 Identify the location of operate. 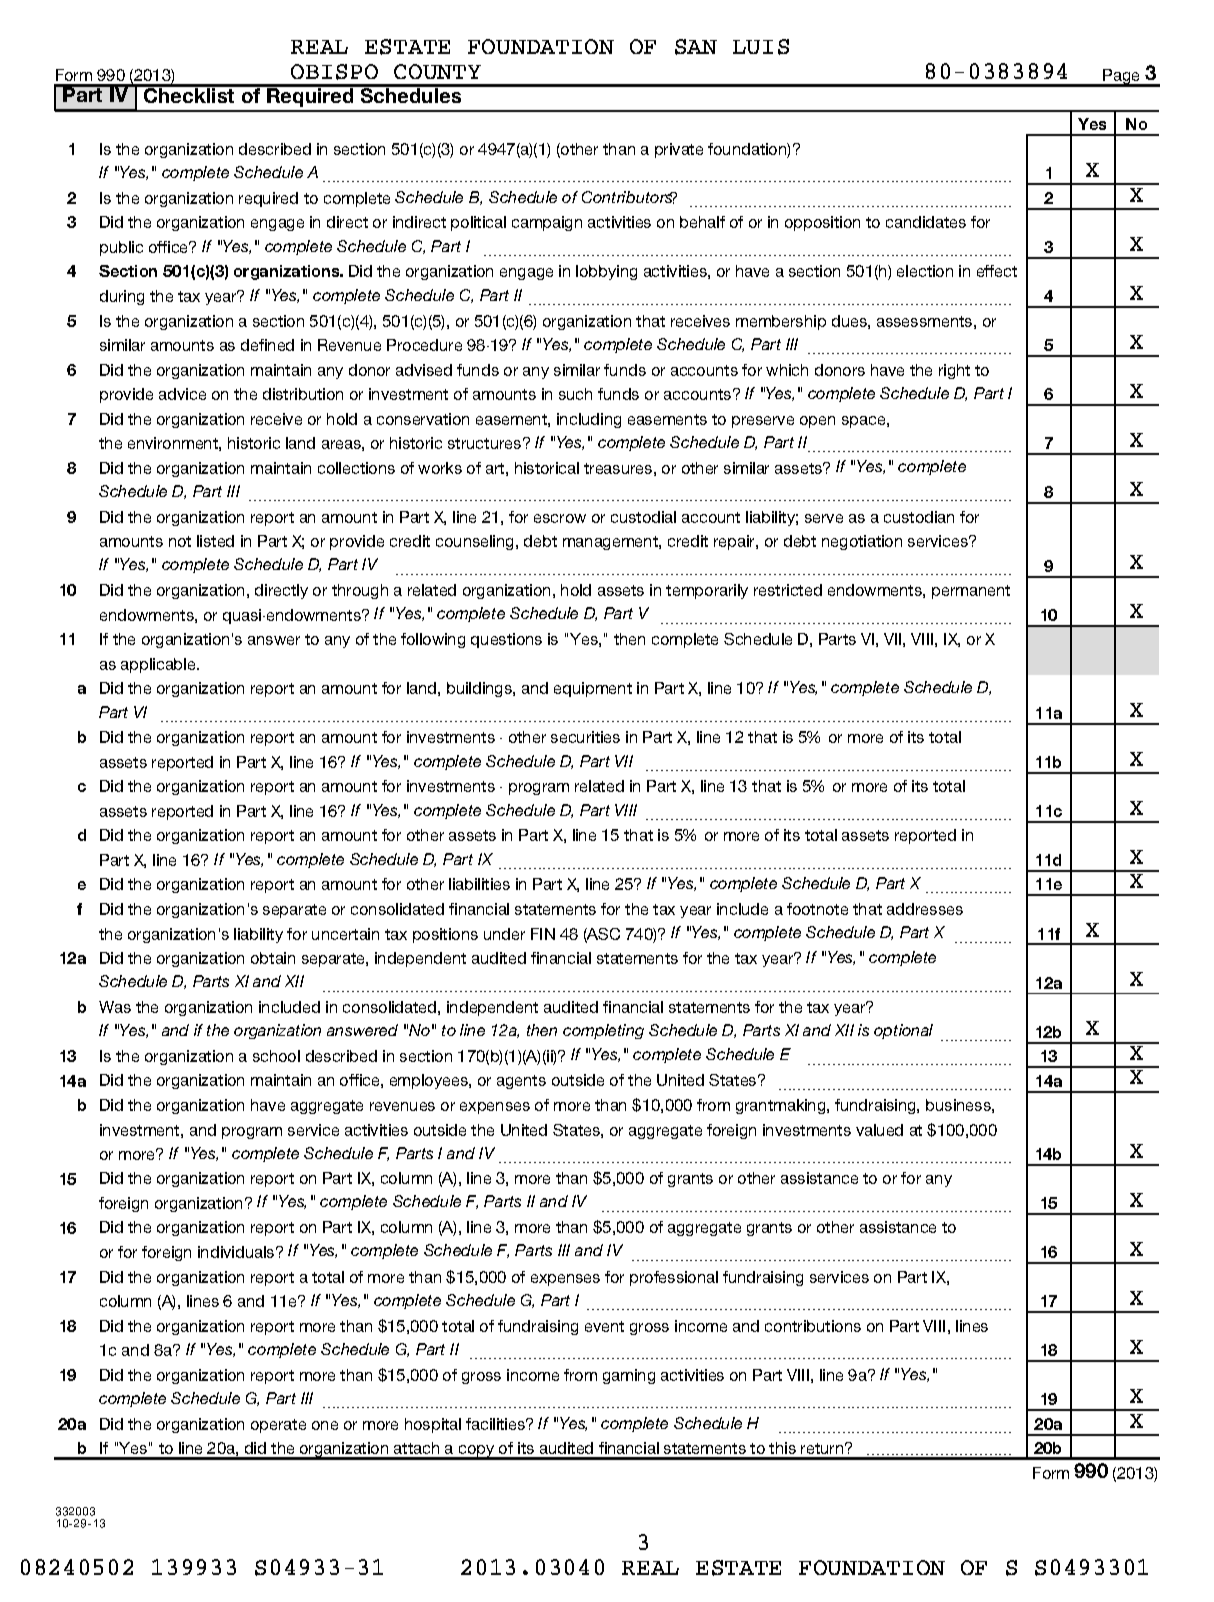
(278, 1426).
